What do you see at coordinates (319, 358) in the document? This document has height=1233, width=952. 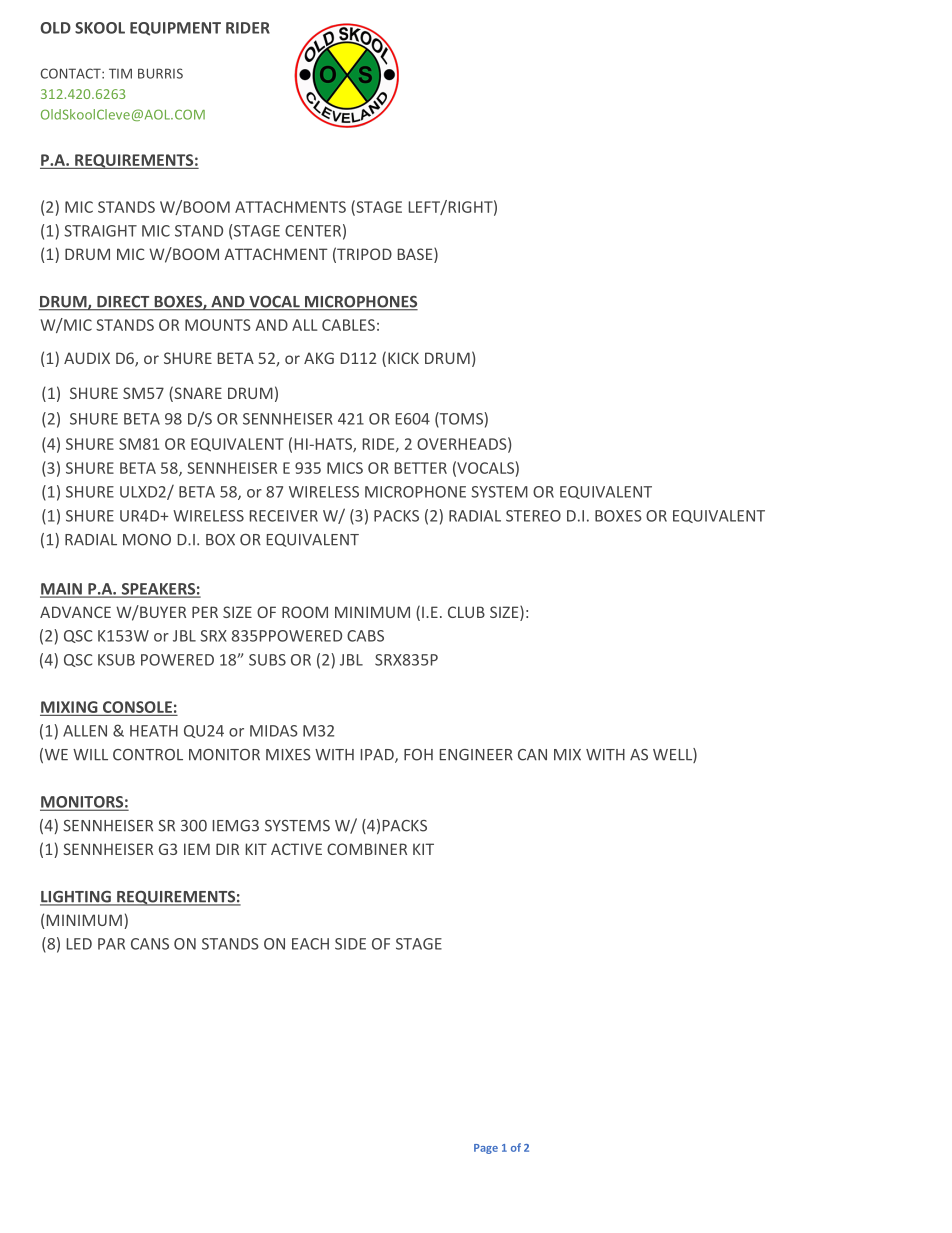 I see `AKG` at bounding box center [319, 358].
